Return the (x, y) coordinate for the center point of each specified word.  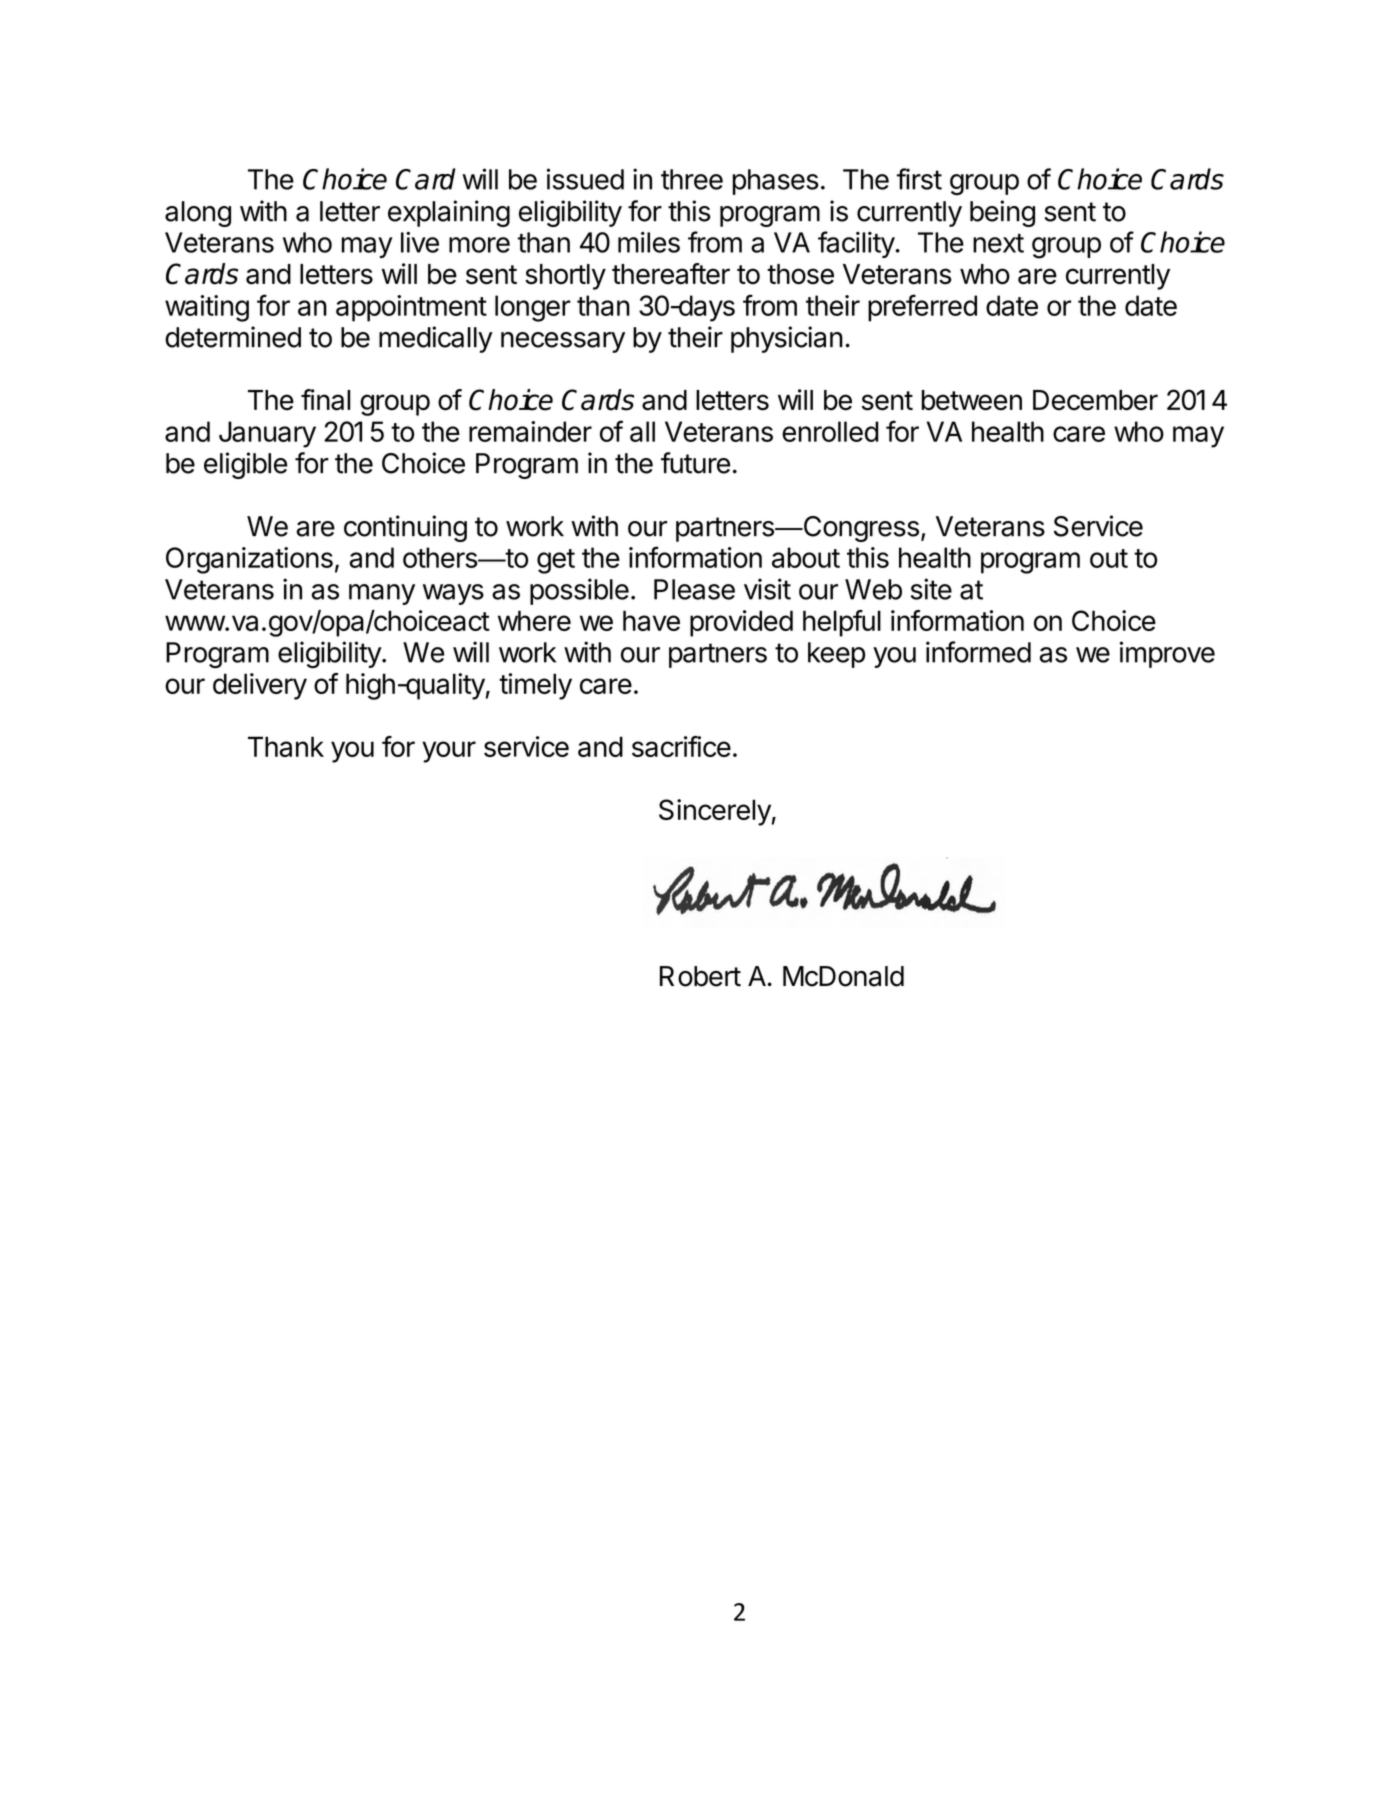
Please (694, 589)
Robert (700, 976)
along (198, 214)
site (931, 589)
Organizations (249, 560)
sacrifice (681, 746)
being (1002, 213)
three (692, 179)
